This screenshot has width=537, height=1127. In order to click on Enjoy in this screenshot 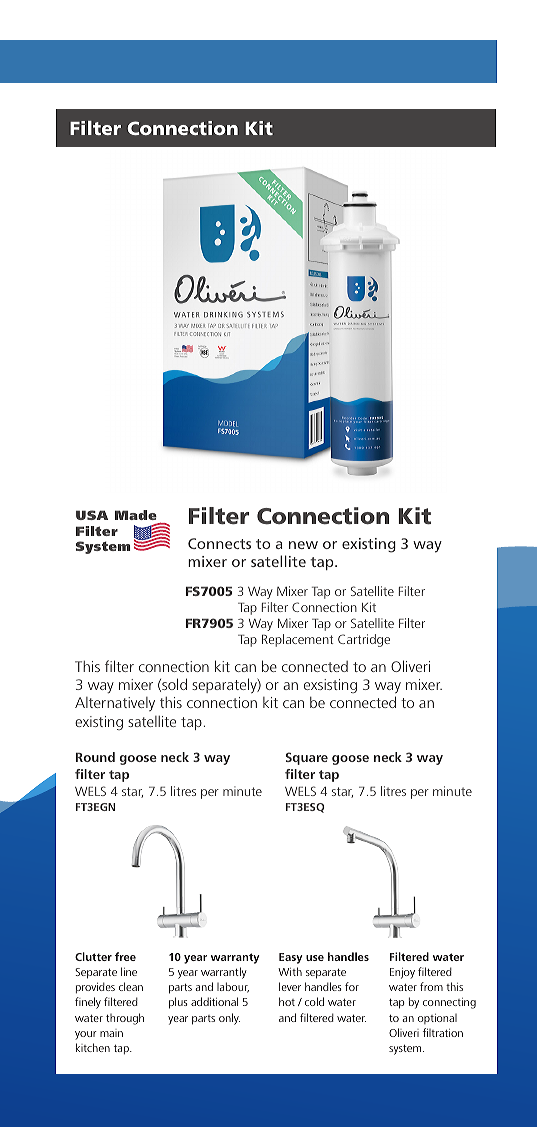, I will do `click(402, 973)`.
